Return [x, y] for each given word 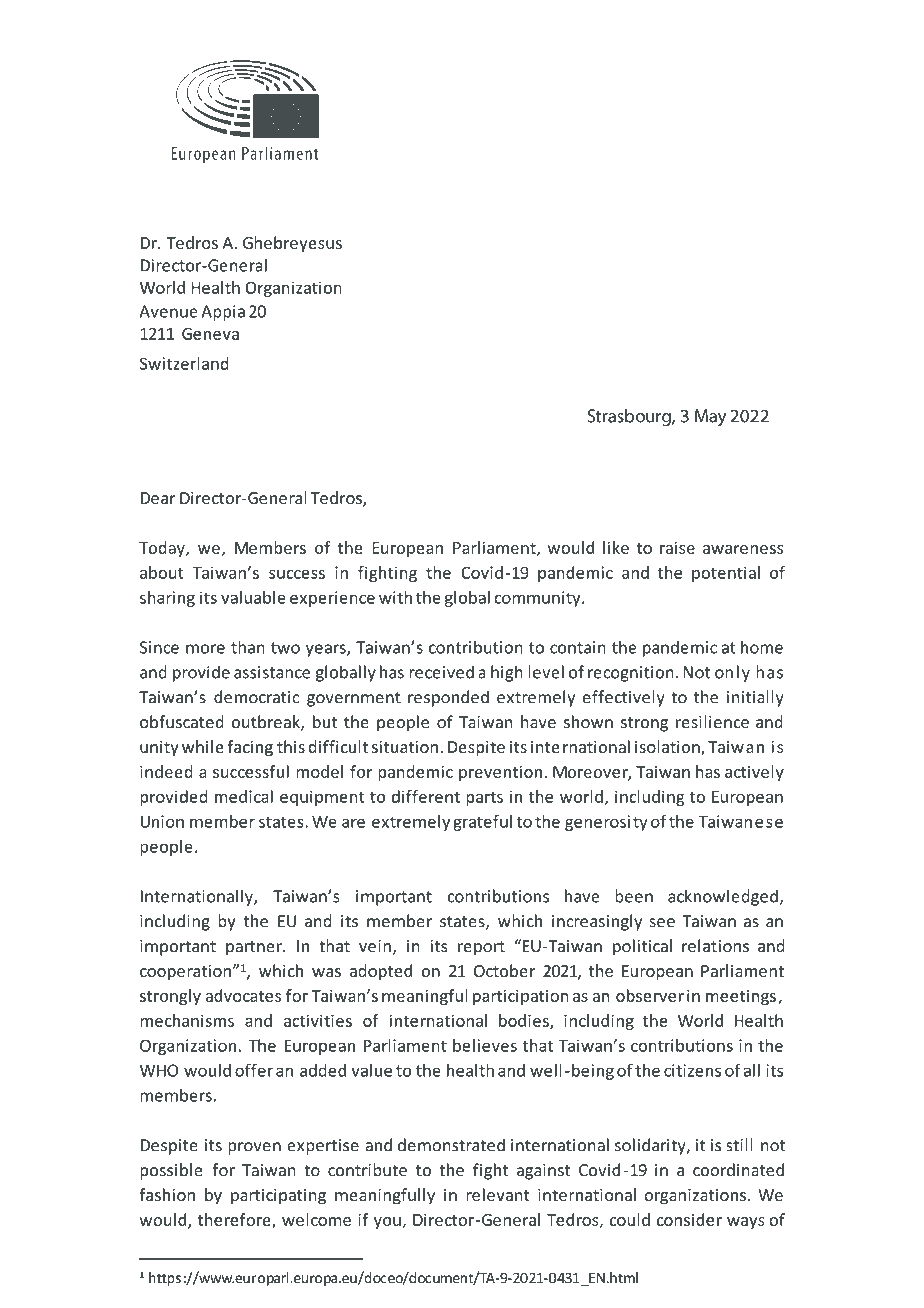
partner [255, 948]
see [662, 923]
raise [677, 547]
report [481, 948]
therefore [235, 1220]
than [248, 647]
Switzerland [184, 363]
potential [726, 574]
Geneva [210, 333]
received [441, 672]
